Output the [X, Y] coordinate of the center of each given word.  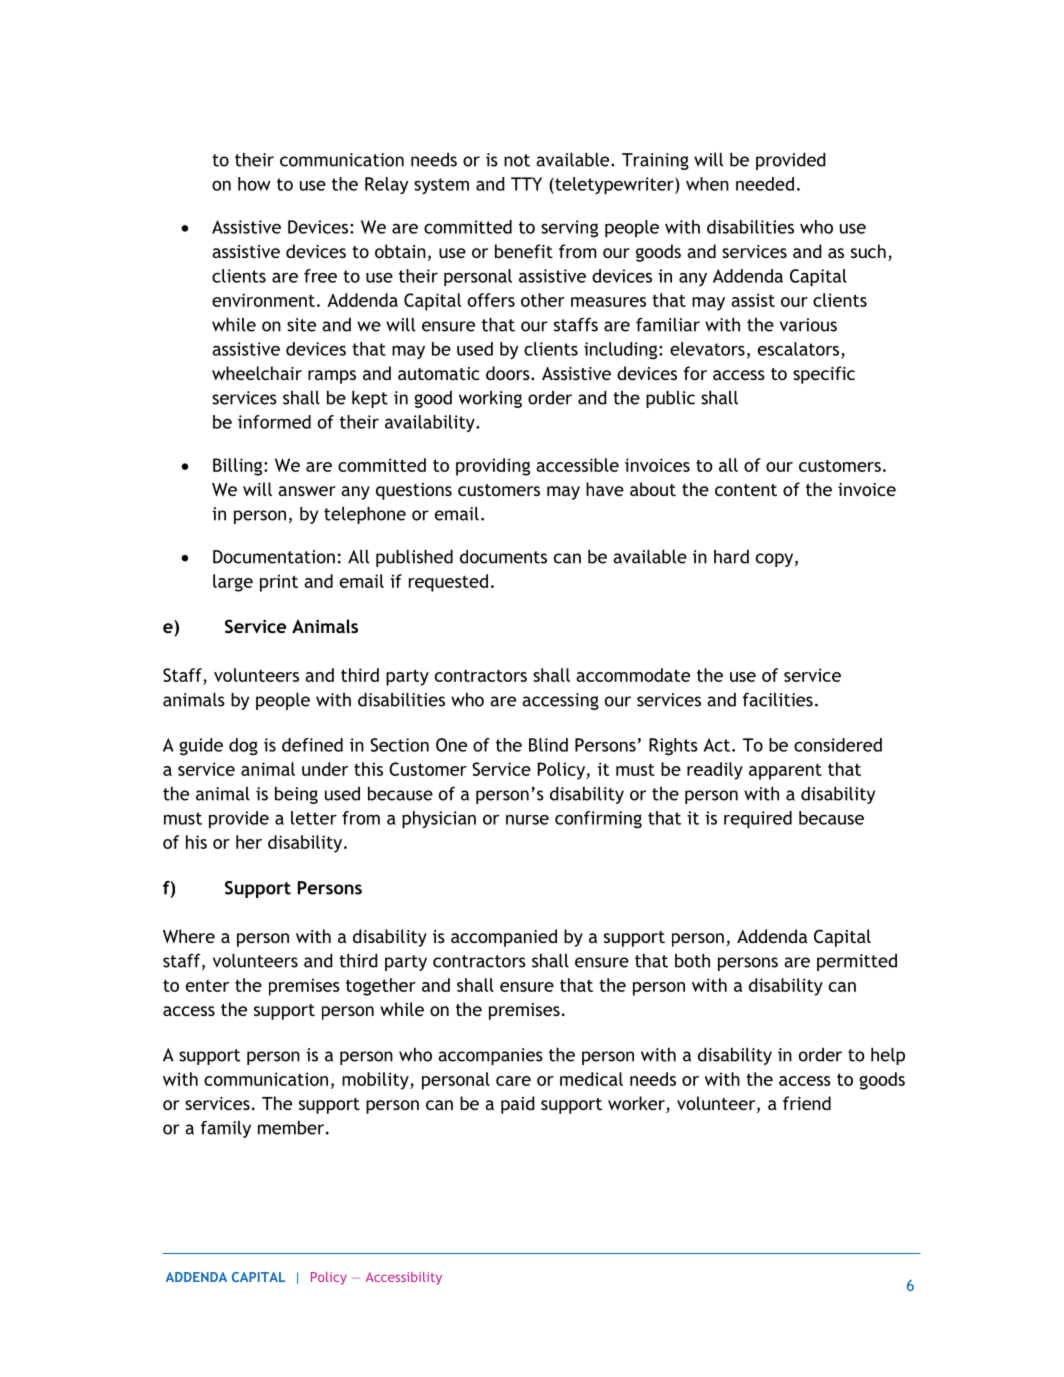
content [746, 490]
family [226, 1129]
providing [493, 467]
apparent [785, 772]
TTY [526, 184]
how [254, 184]
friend [807, 1103]
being [296, 795]
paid [518, 1105]
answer [307, 491]
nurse [527, 820]
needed [765, 184]
